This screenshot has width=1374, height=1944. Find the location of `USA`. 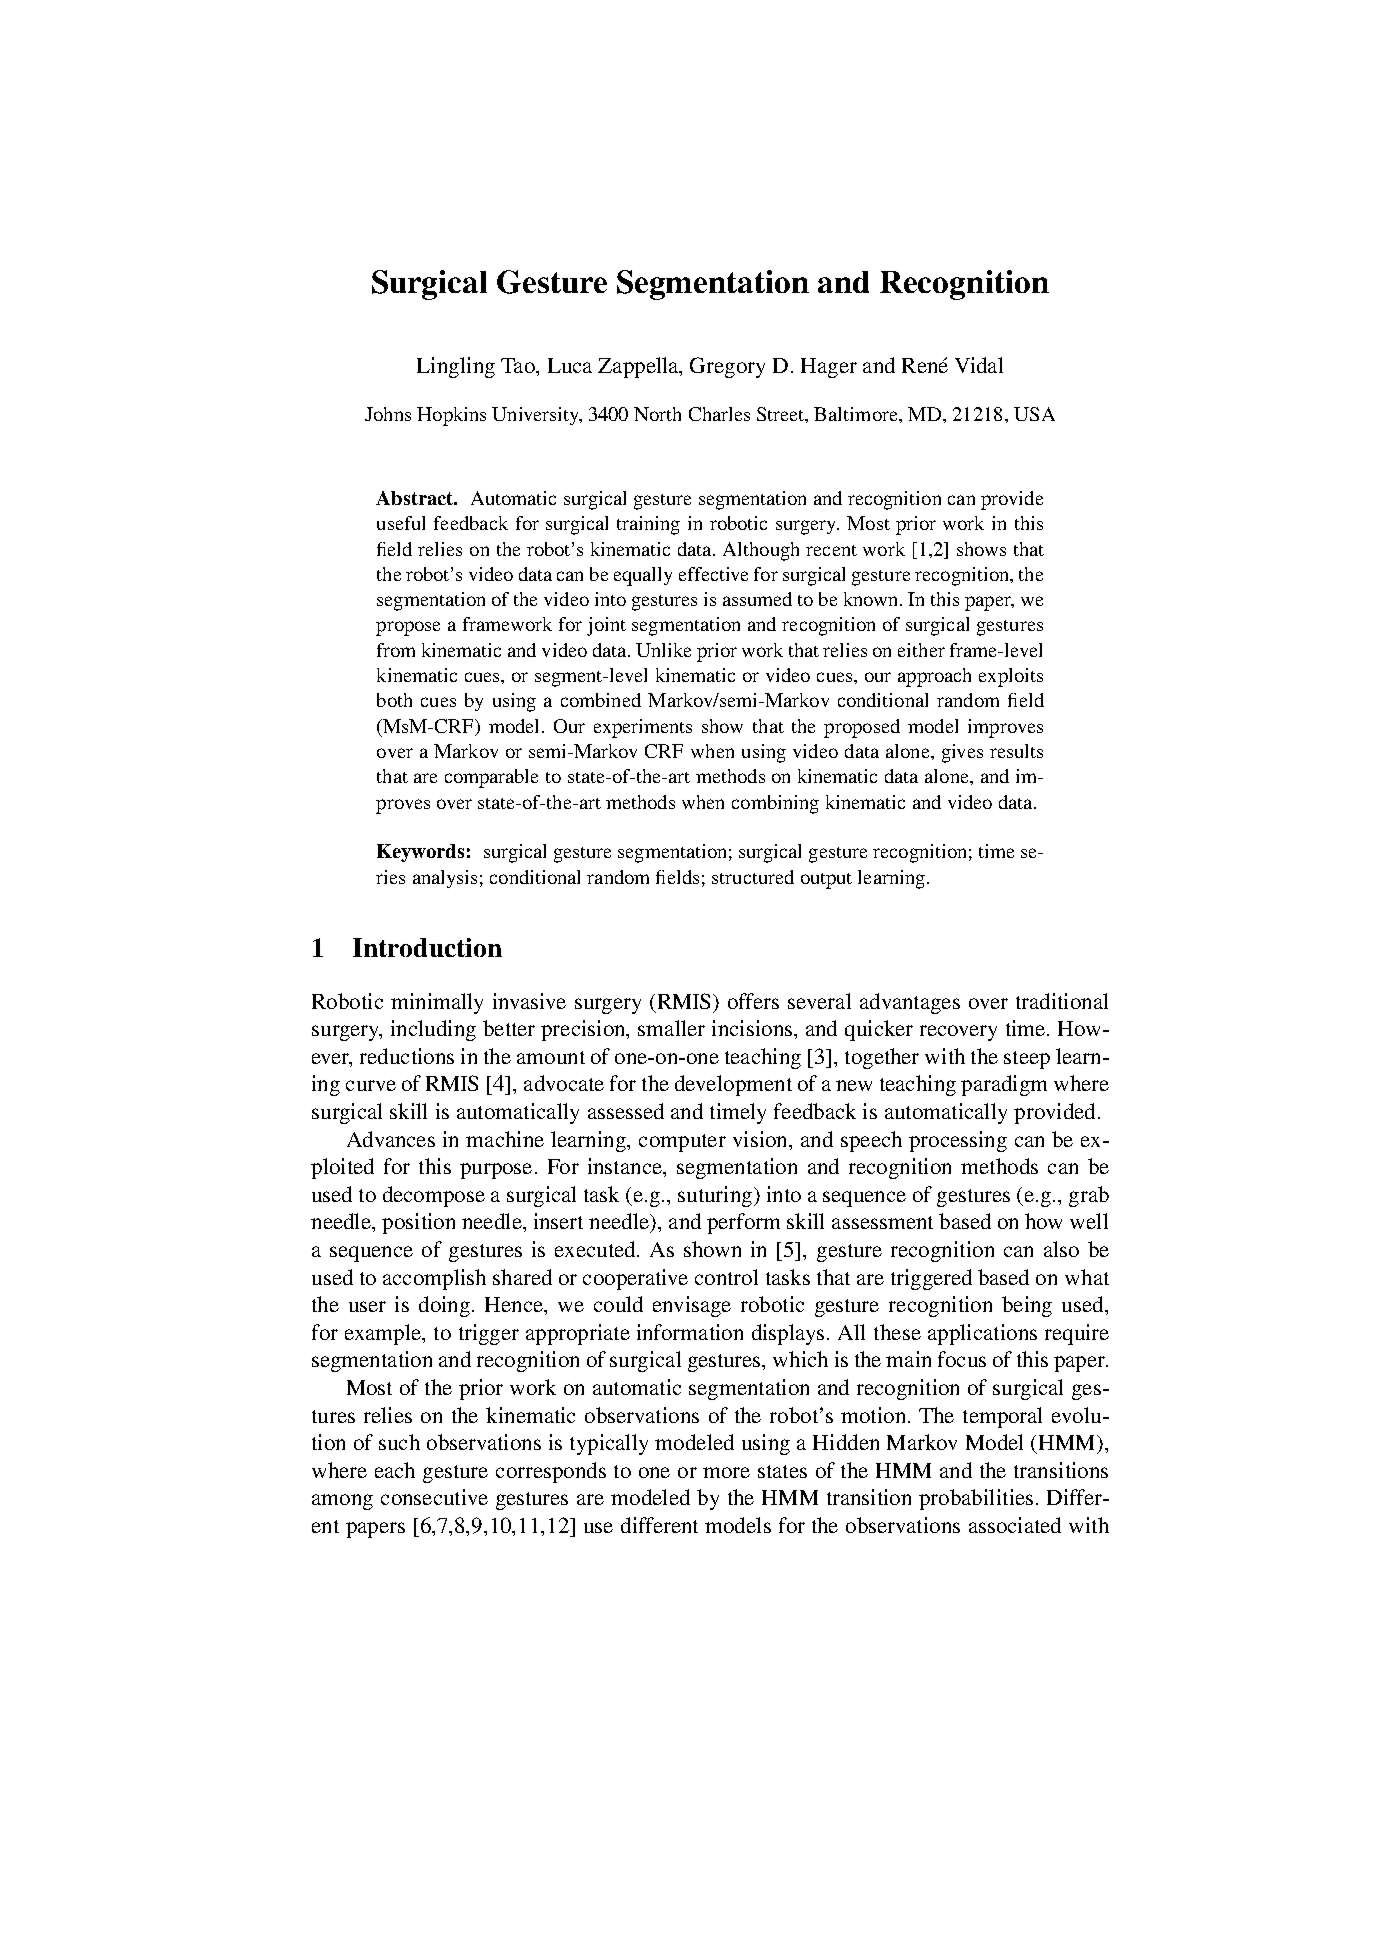

USA is located at coordinates (1034, 414).
